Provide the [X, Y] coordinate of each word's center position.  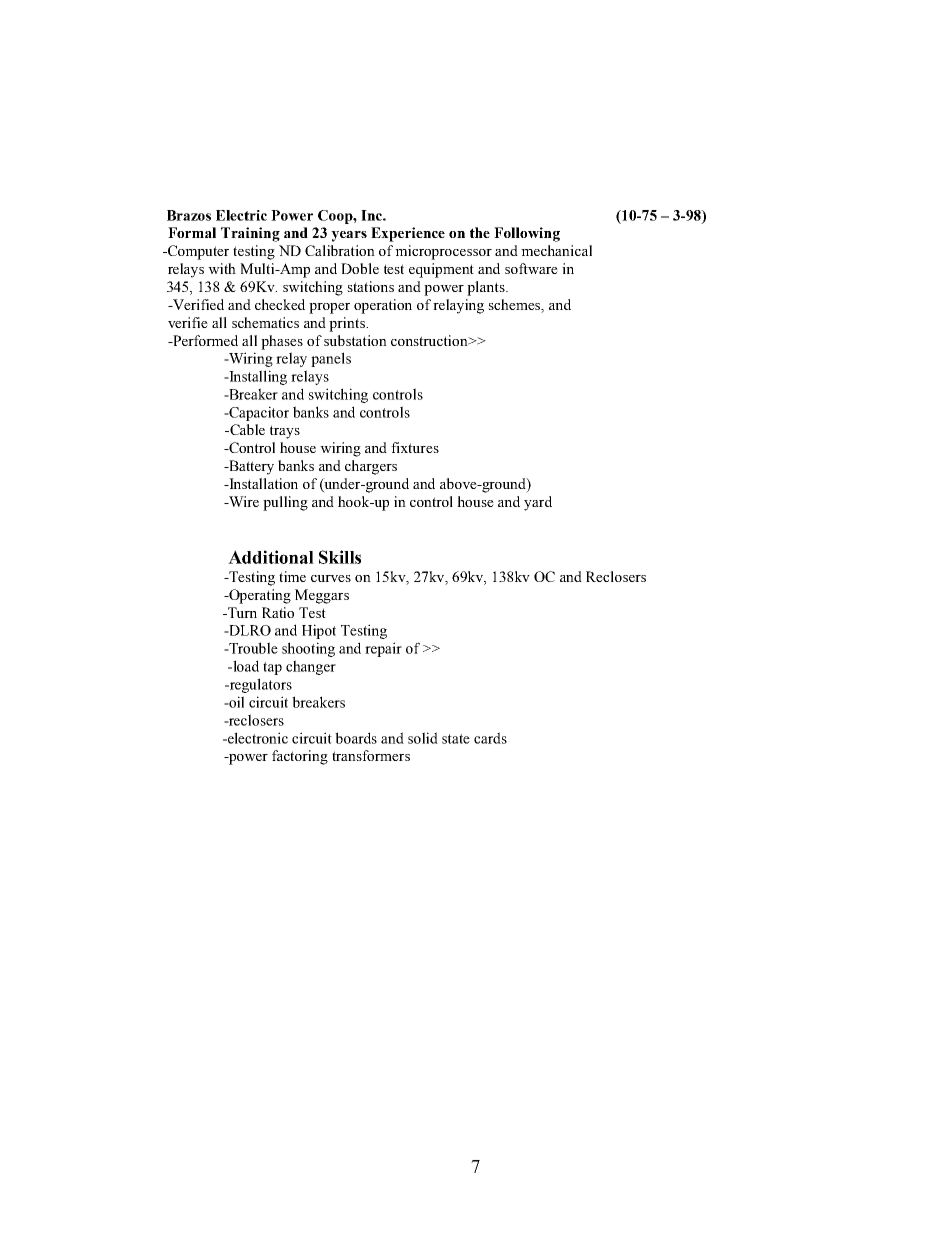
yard [538, 503]
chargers [371, 467]
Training [250, 234]
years [349, 236]
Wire [243, 501]
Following [527, 234]
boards [356, 738]
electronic [257, 738]
